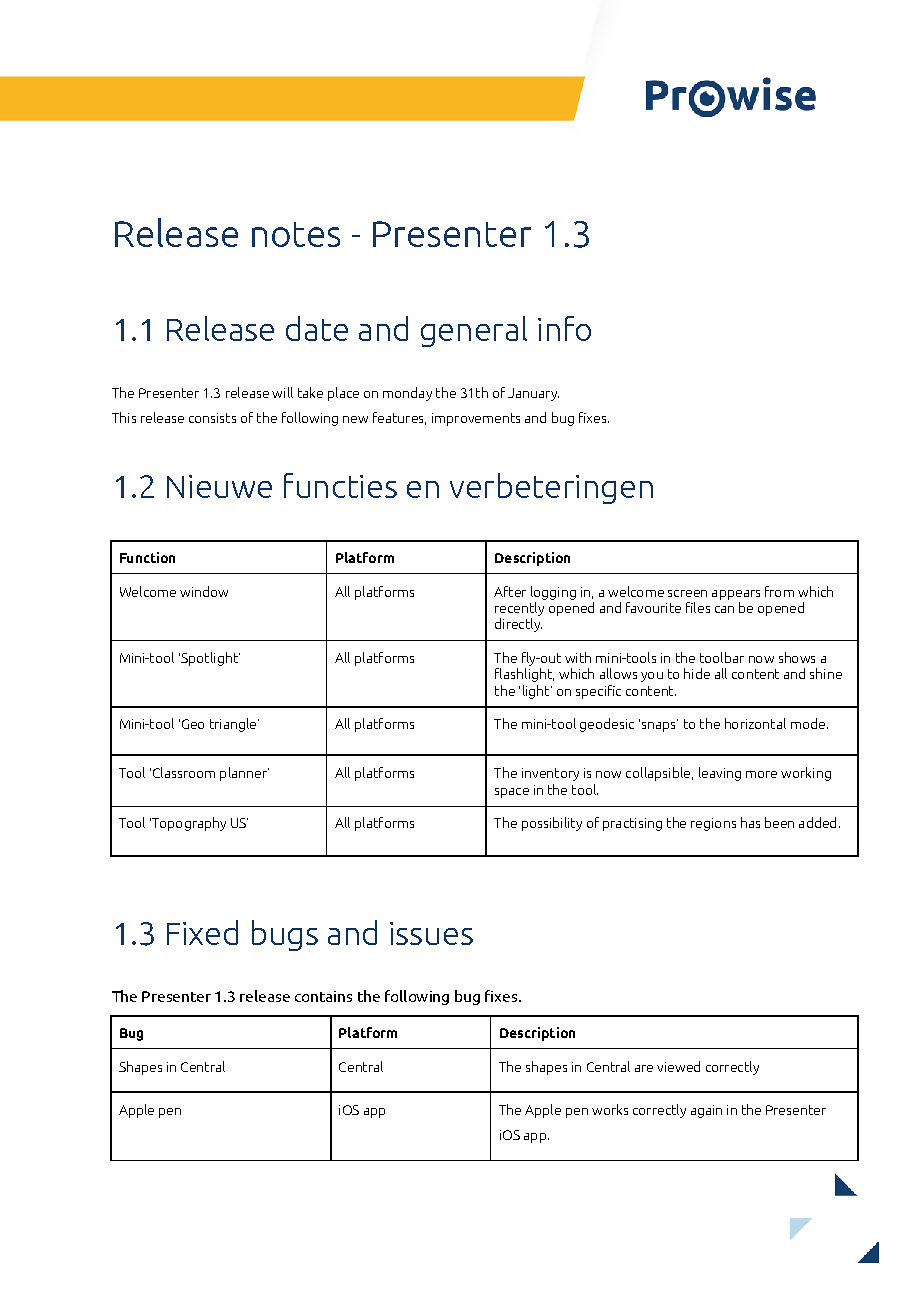  Describe the element at coordinates (296, 234) in the screenshot. I see `notes` at that location.
